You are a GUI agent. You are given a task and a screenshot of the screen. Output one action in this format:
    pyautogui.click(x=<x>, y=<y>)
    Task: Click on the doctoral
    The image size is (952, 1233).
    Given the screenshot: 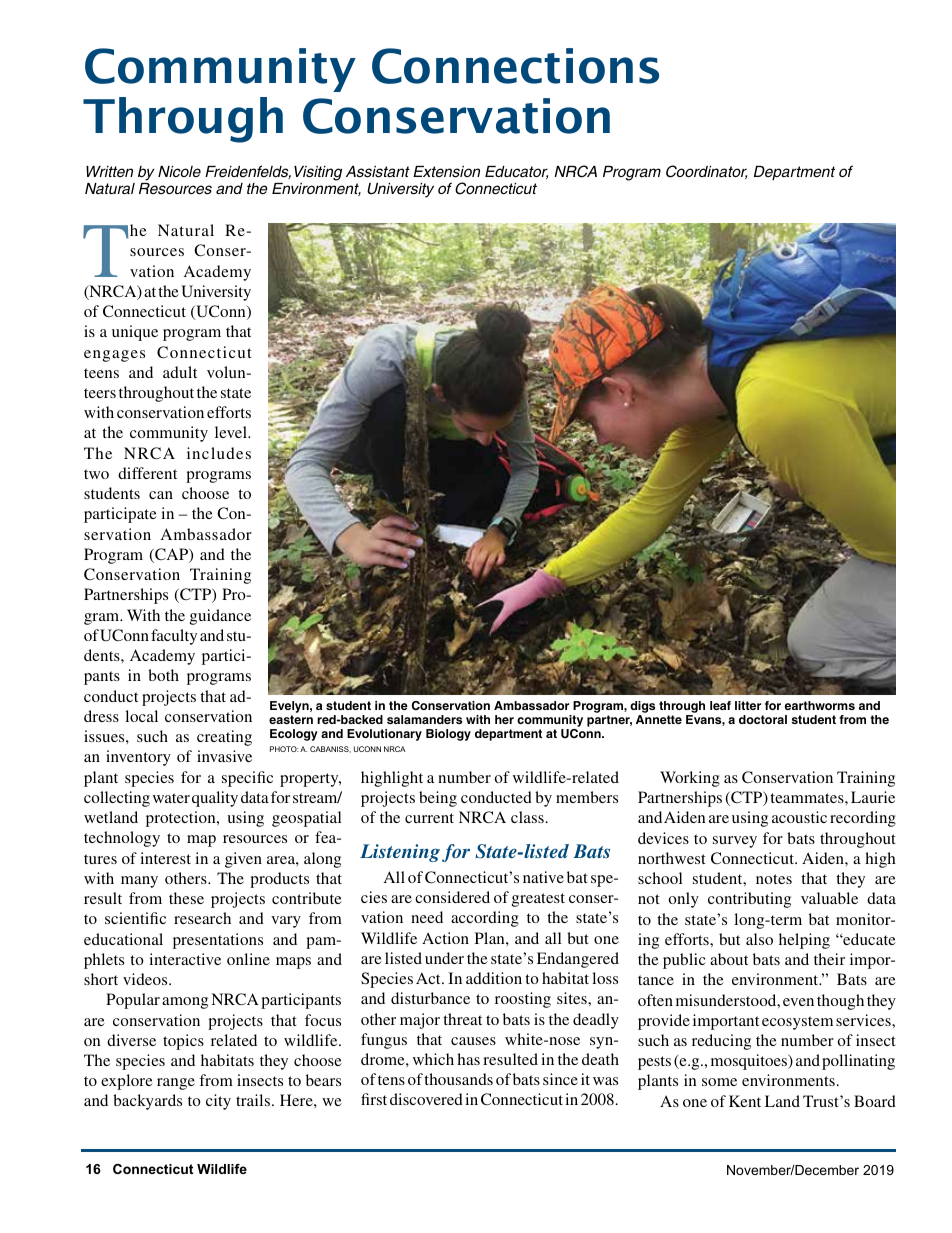 What is the action you would take?
    pyautogui.click(x=763, y=719)
